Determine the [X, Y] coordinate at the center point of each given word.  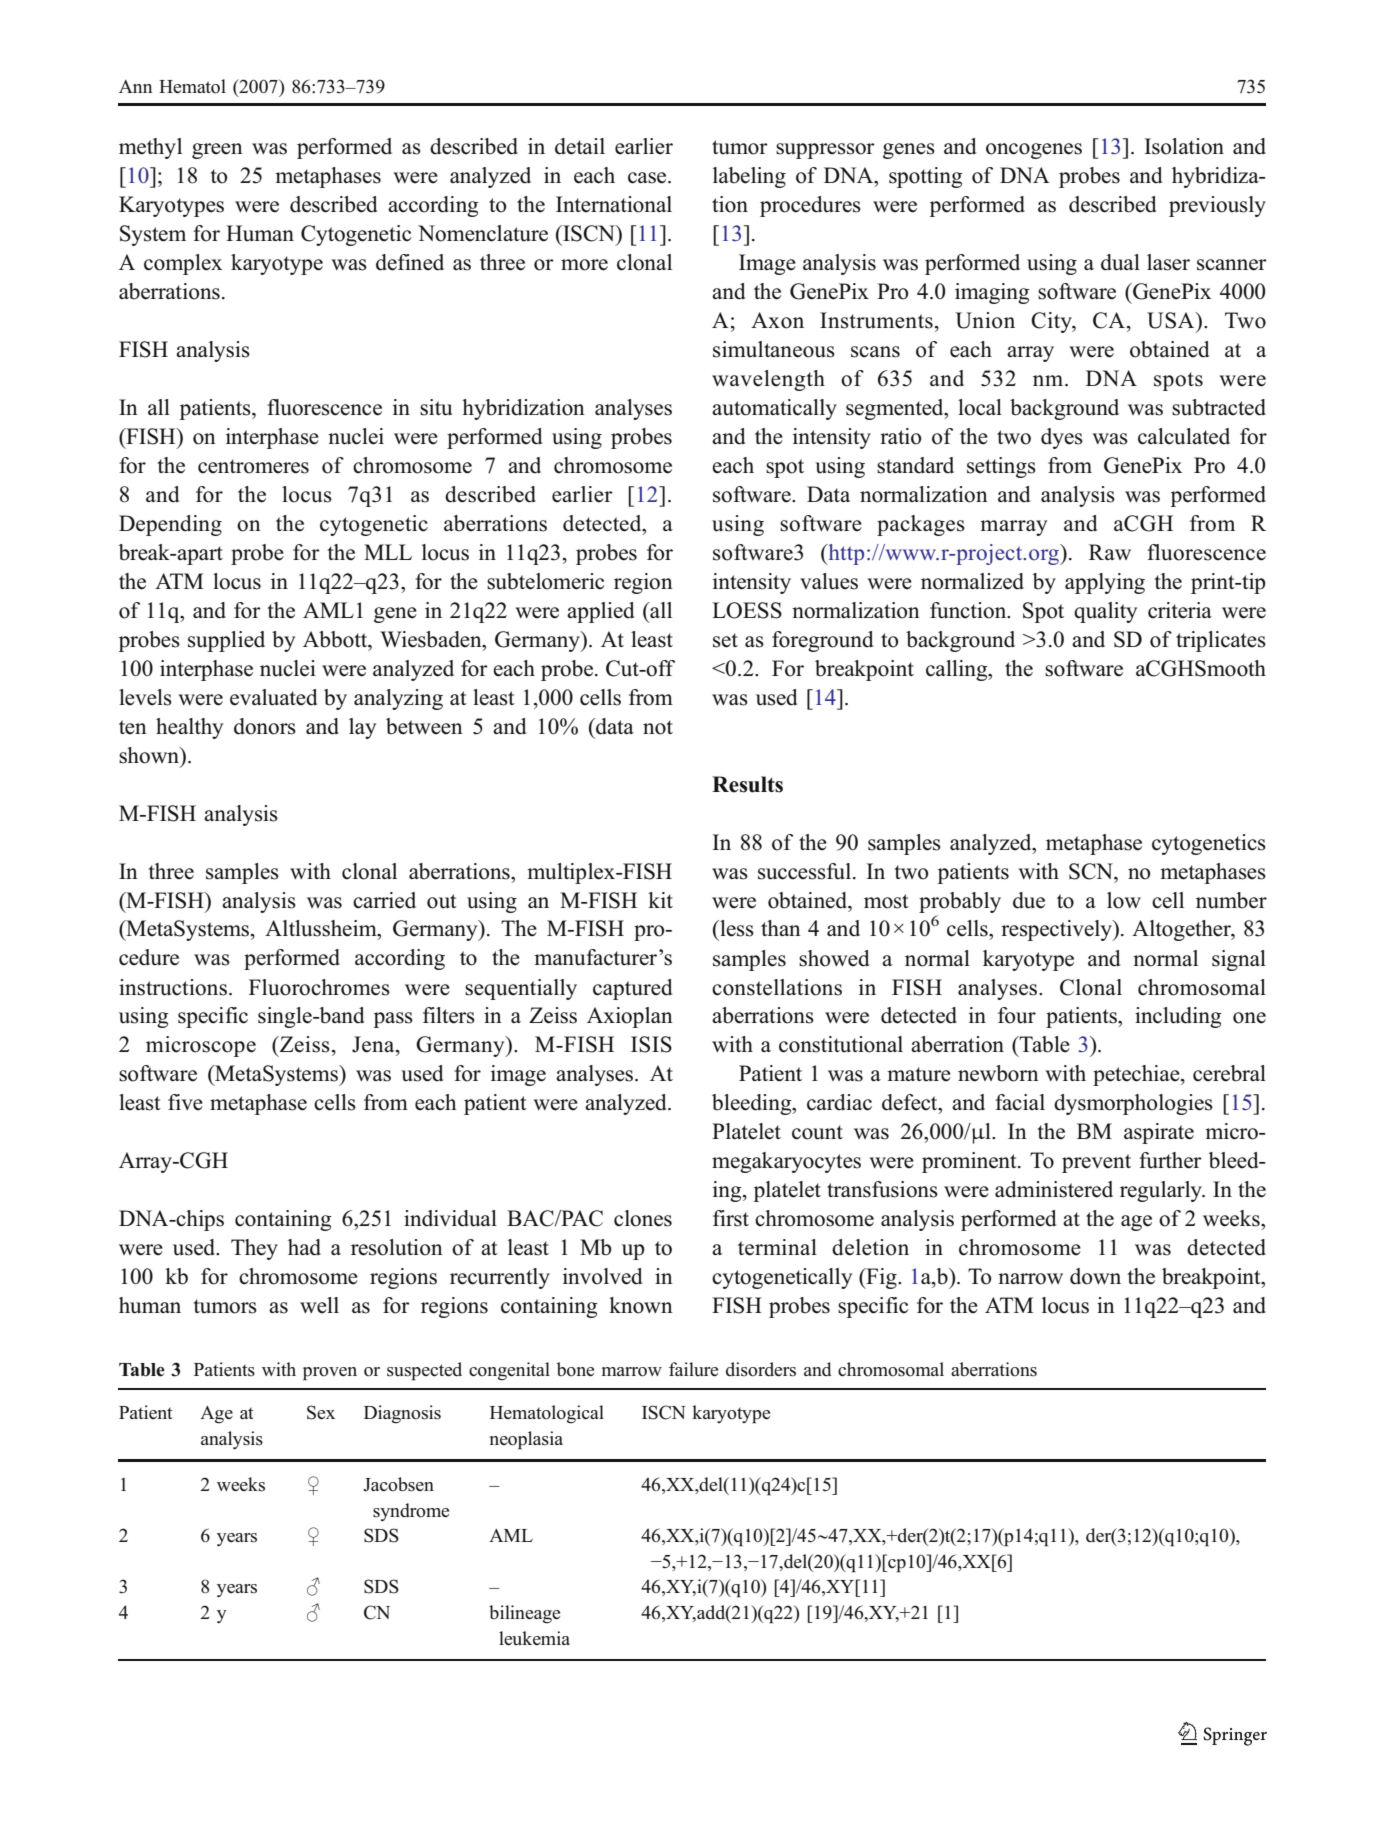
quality [1105, 612]
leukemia [534, 1638]
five [185, 1102]
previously [1217, 206]
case [648, 178]
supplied [226, 641]
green [217, 151]
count [817, 1132]
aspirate [1159, 1133]
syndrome [411, 1512]
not [658, 727]
